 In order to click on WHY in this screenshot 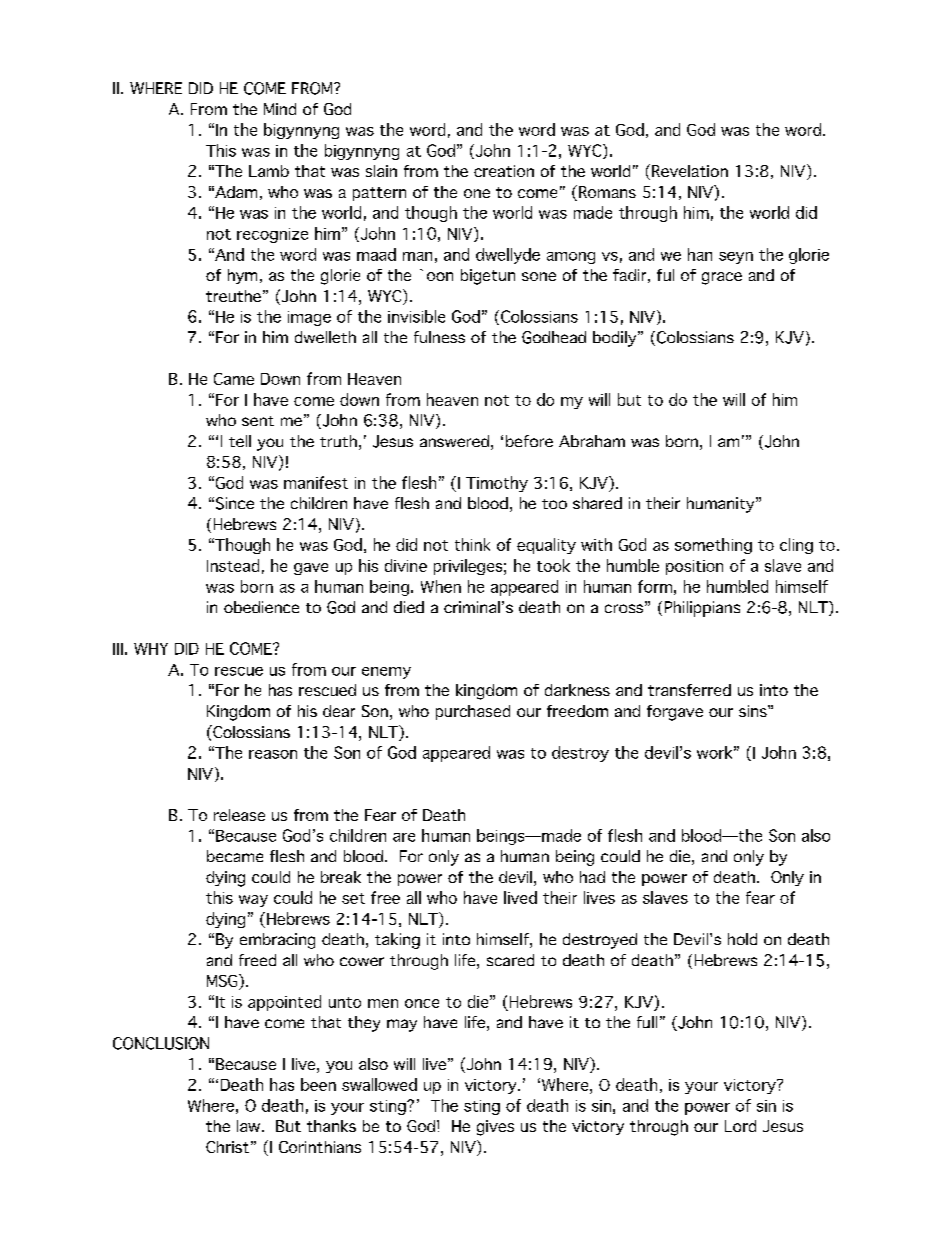, I will do `click(151, 649)`.
